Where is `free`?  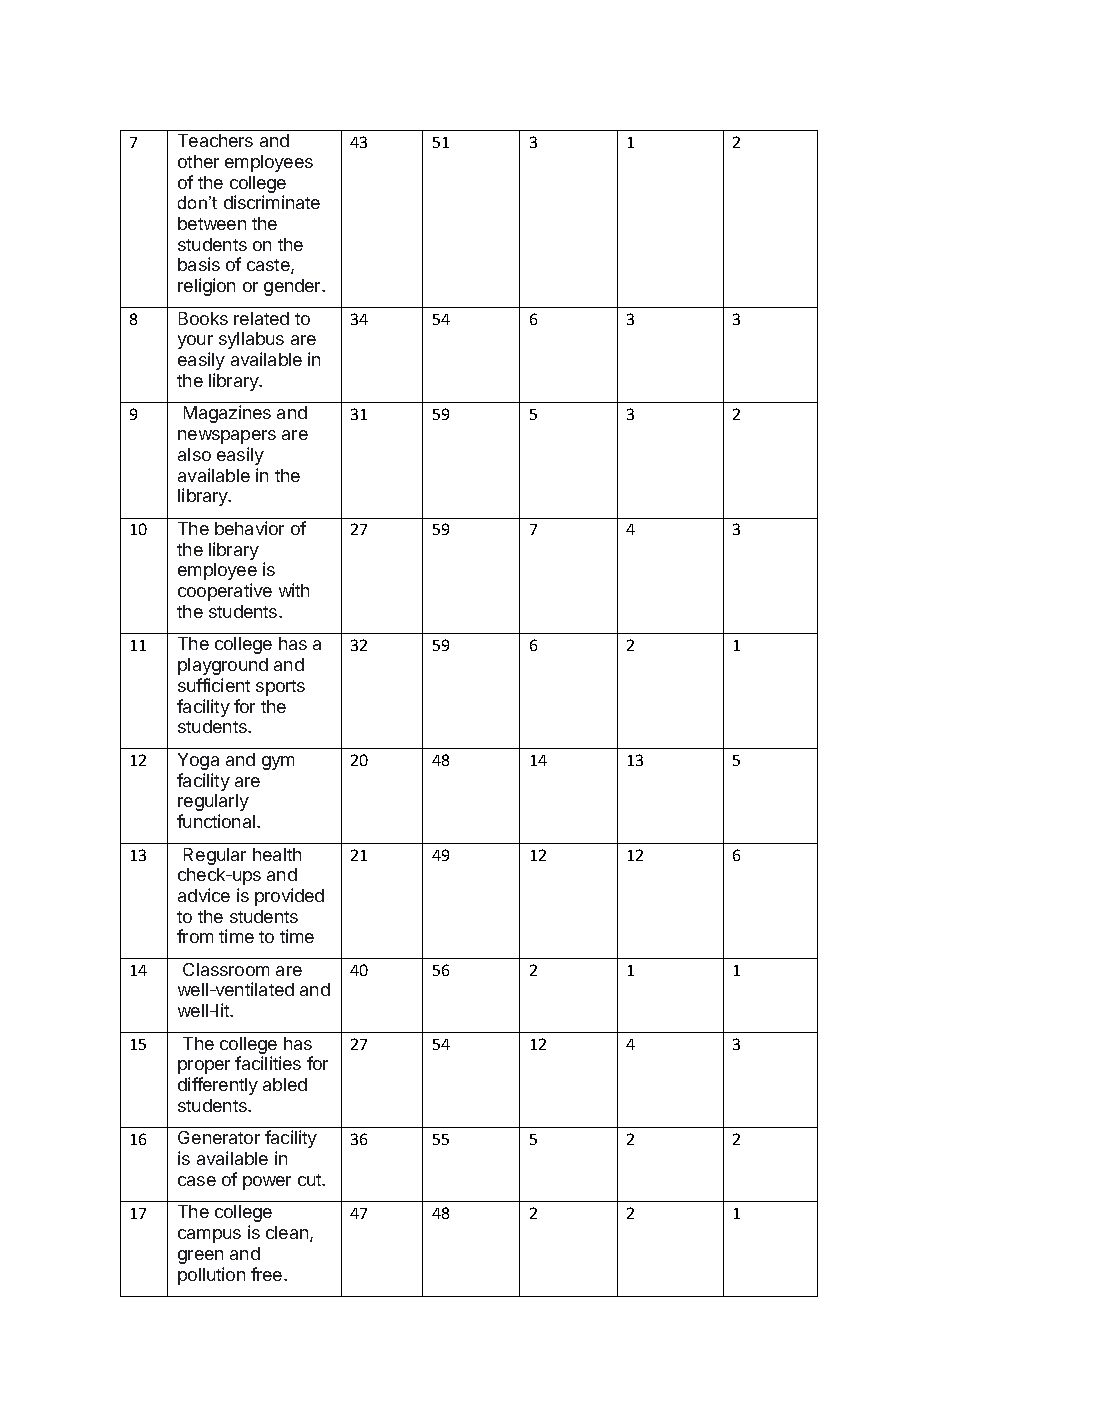
free is located at coordinates (268, 1274).
